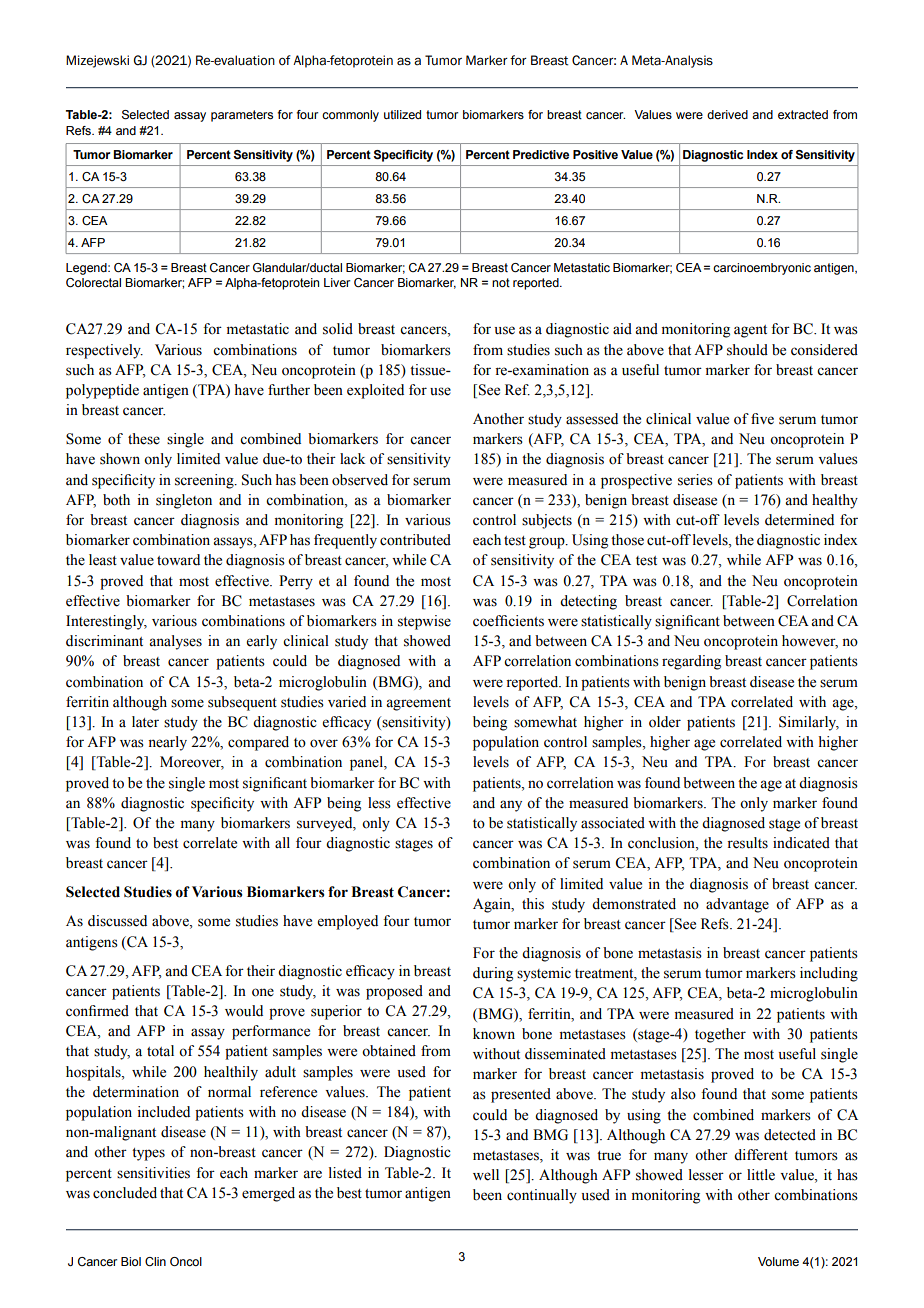 This document has width=924, height=1308. I want to click on later, so click(145, 722).
